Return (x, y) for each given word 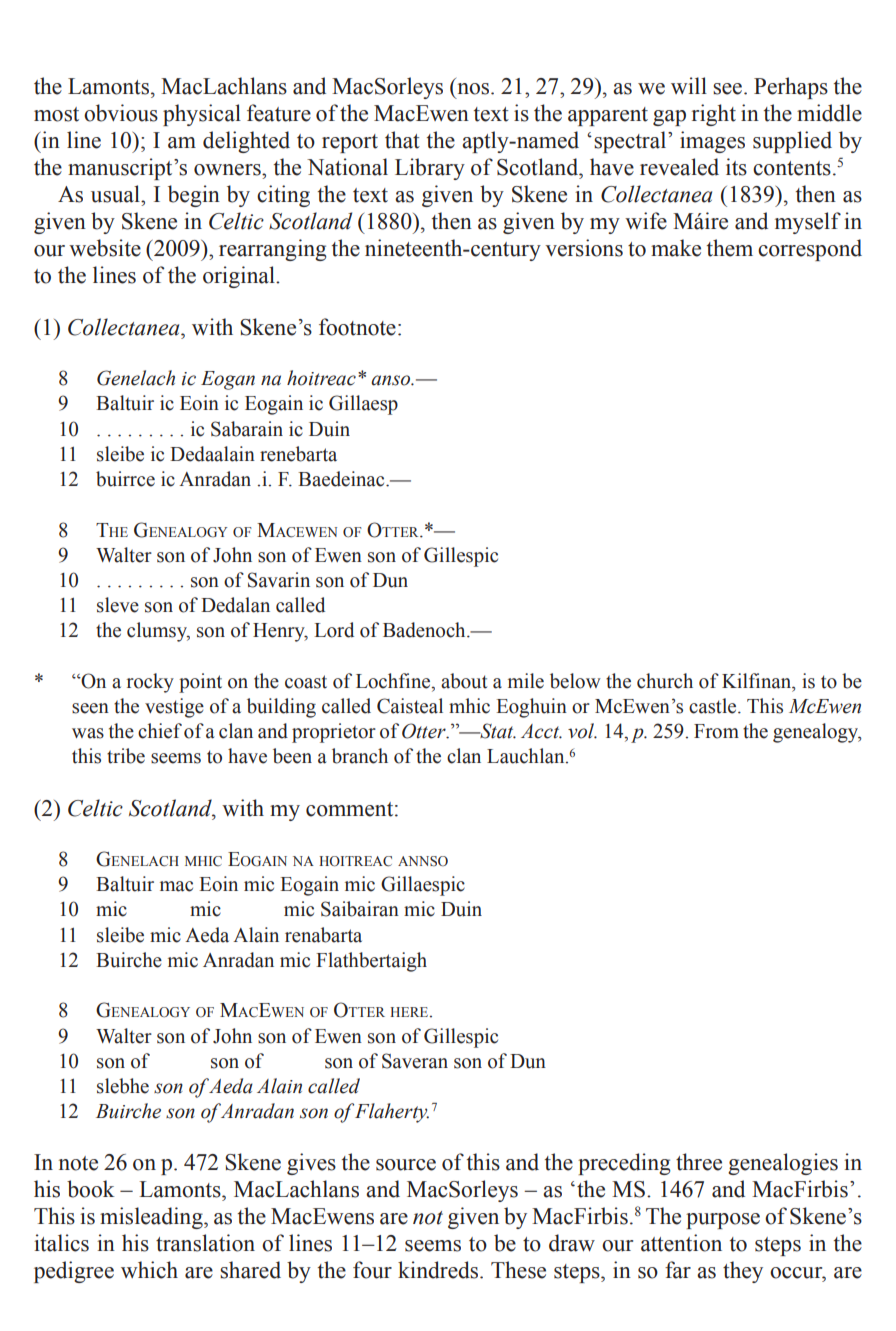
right (714, 115)
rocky (150, 683)
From (716, 731)
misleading (152, 1218)
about (464, 681)
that (402, 140)
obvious (121, 113)
